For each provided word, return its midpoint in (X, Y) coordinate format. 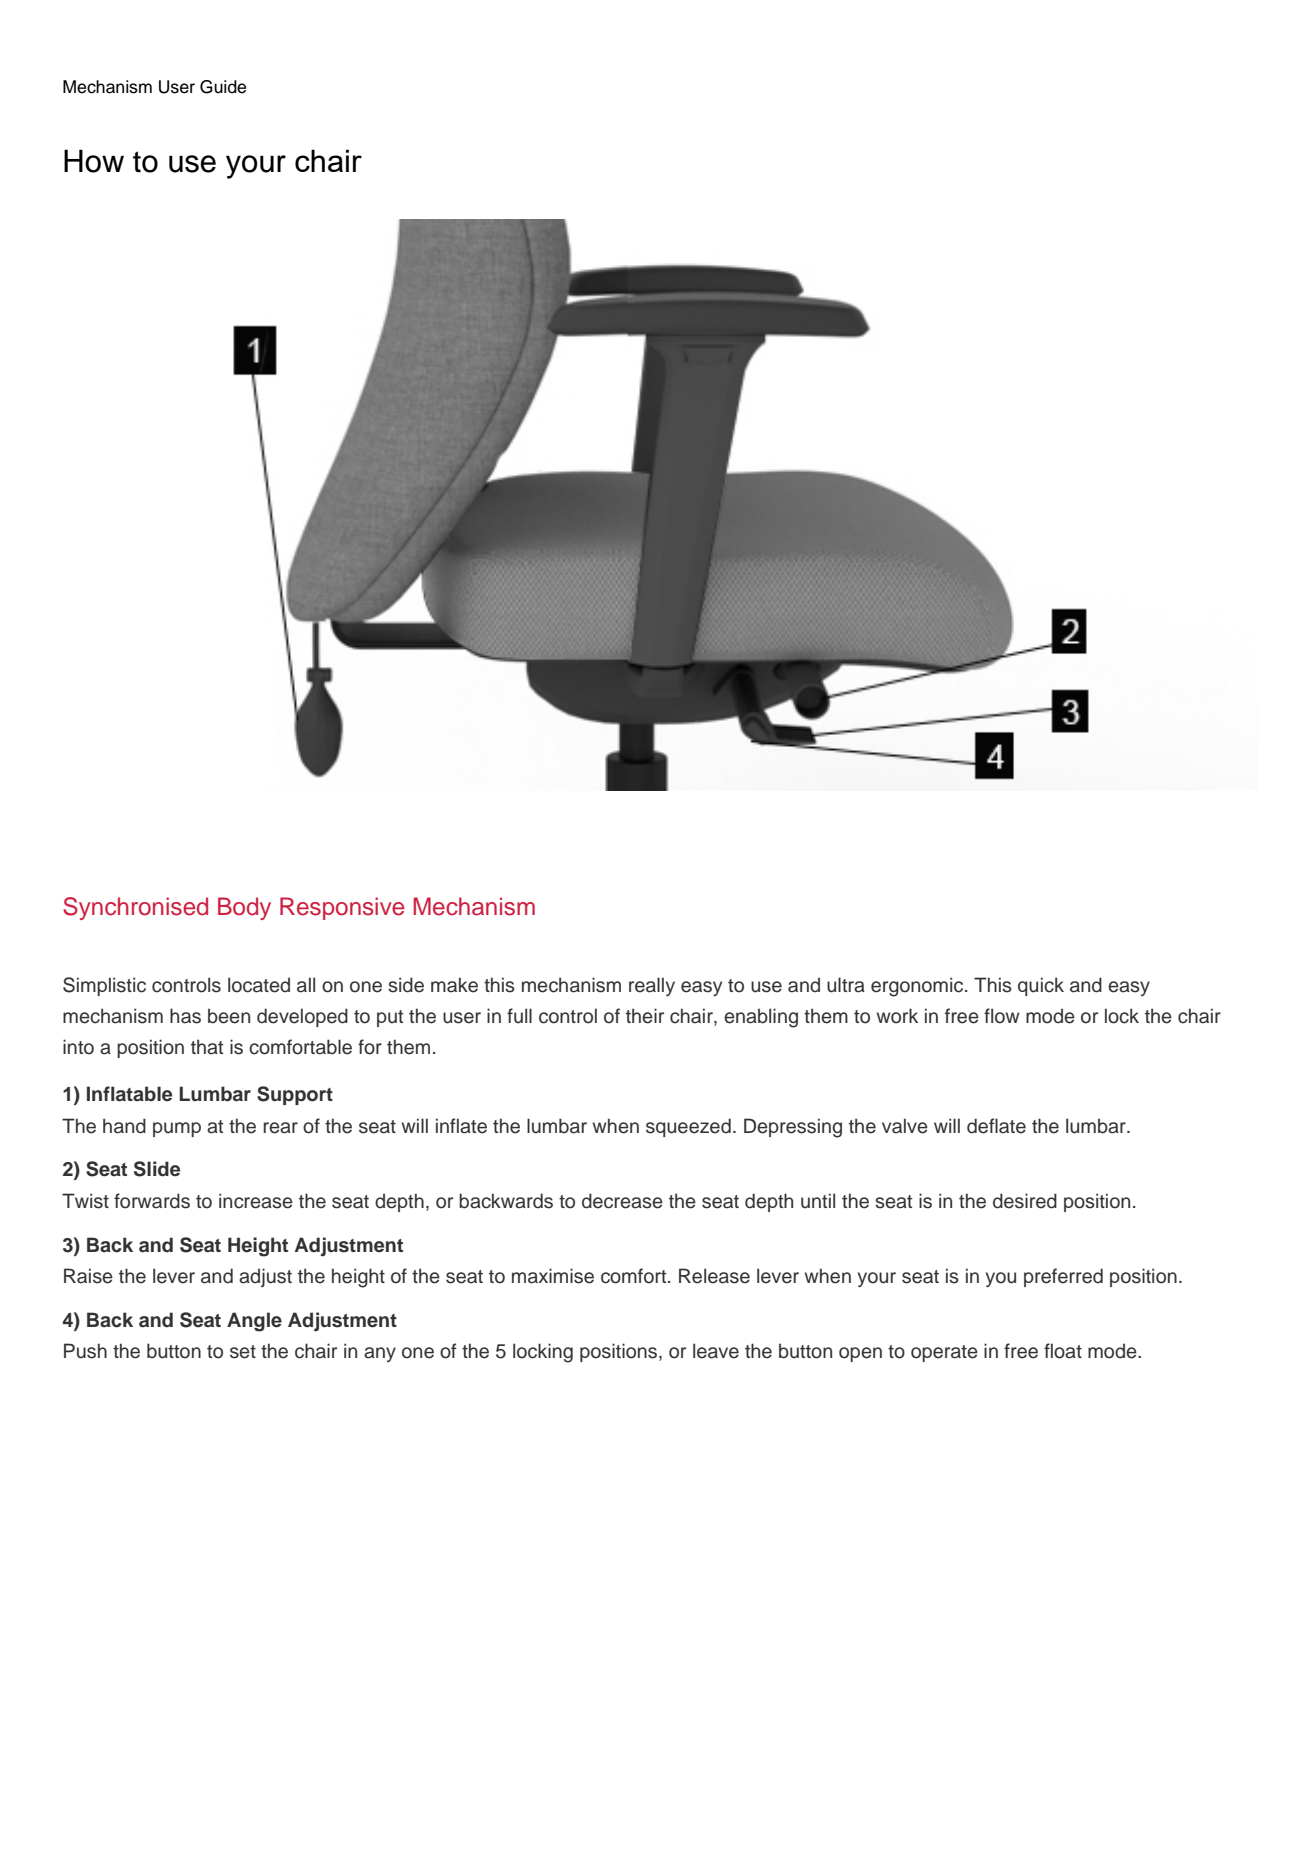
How (94, 161)
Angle (254, 1322)
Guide (223, 87)
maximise (553, 1276)
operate (944, 1353)
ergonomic (918, 987)
